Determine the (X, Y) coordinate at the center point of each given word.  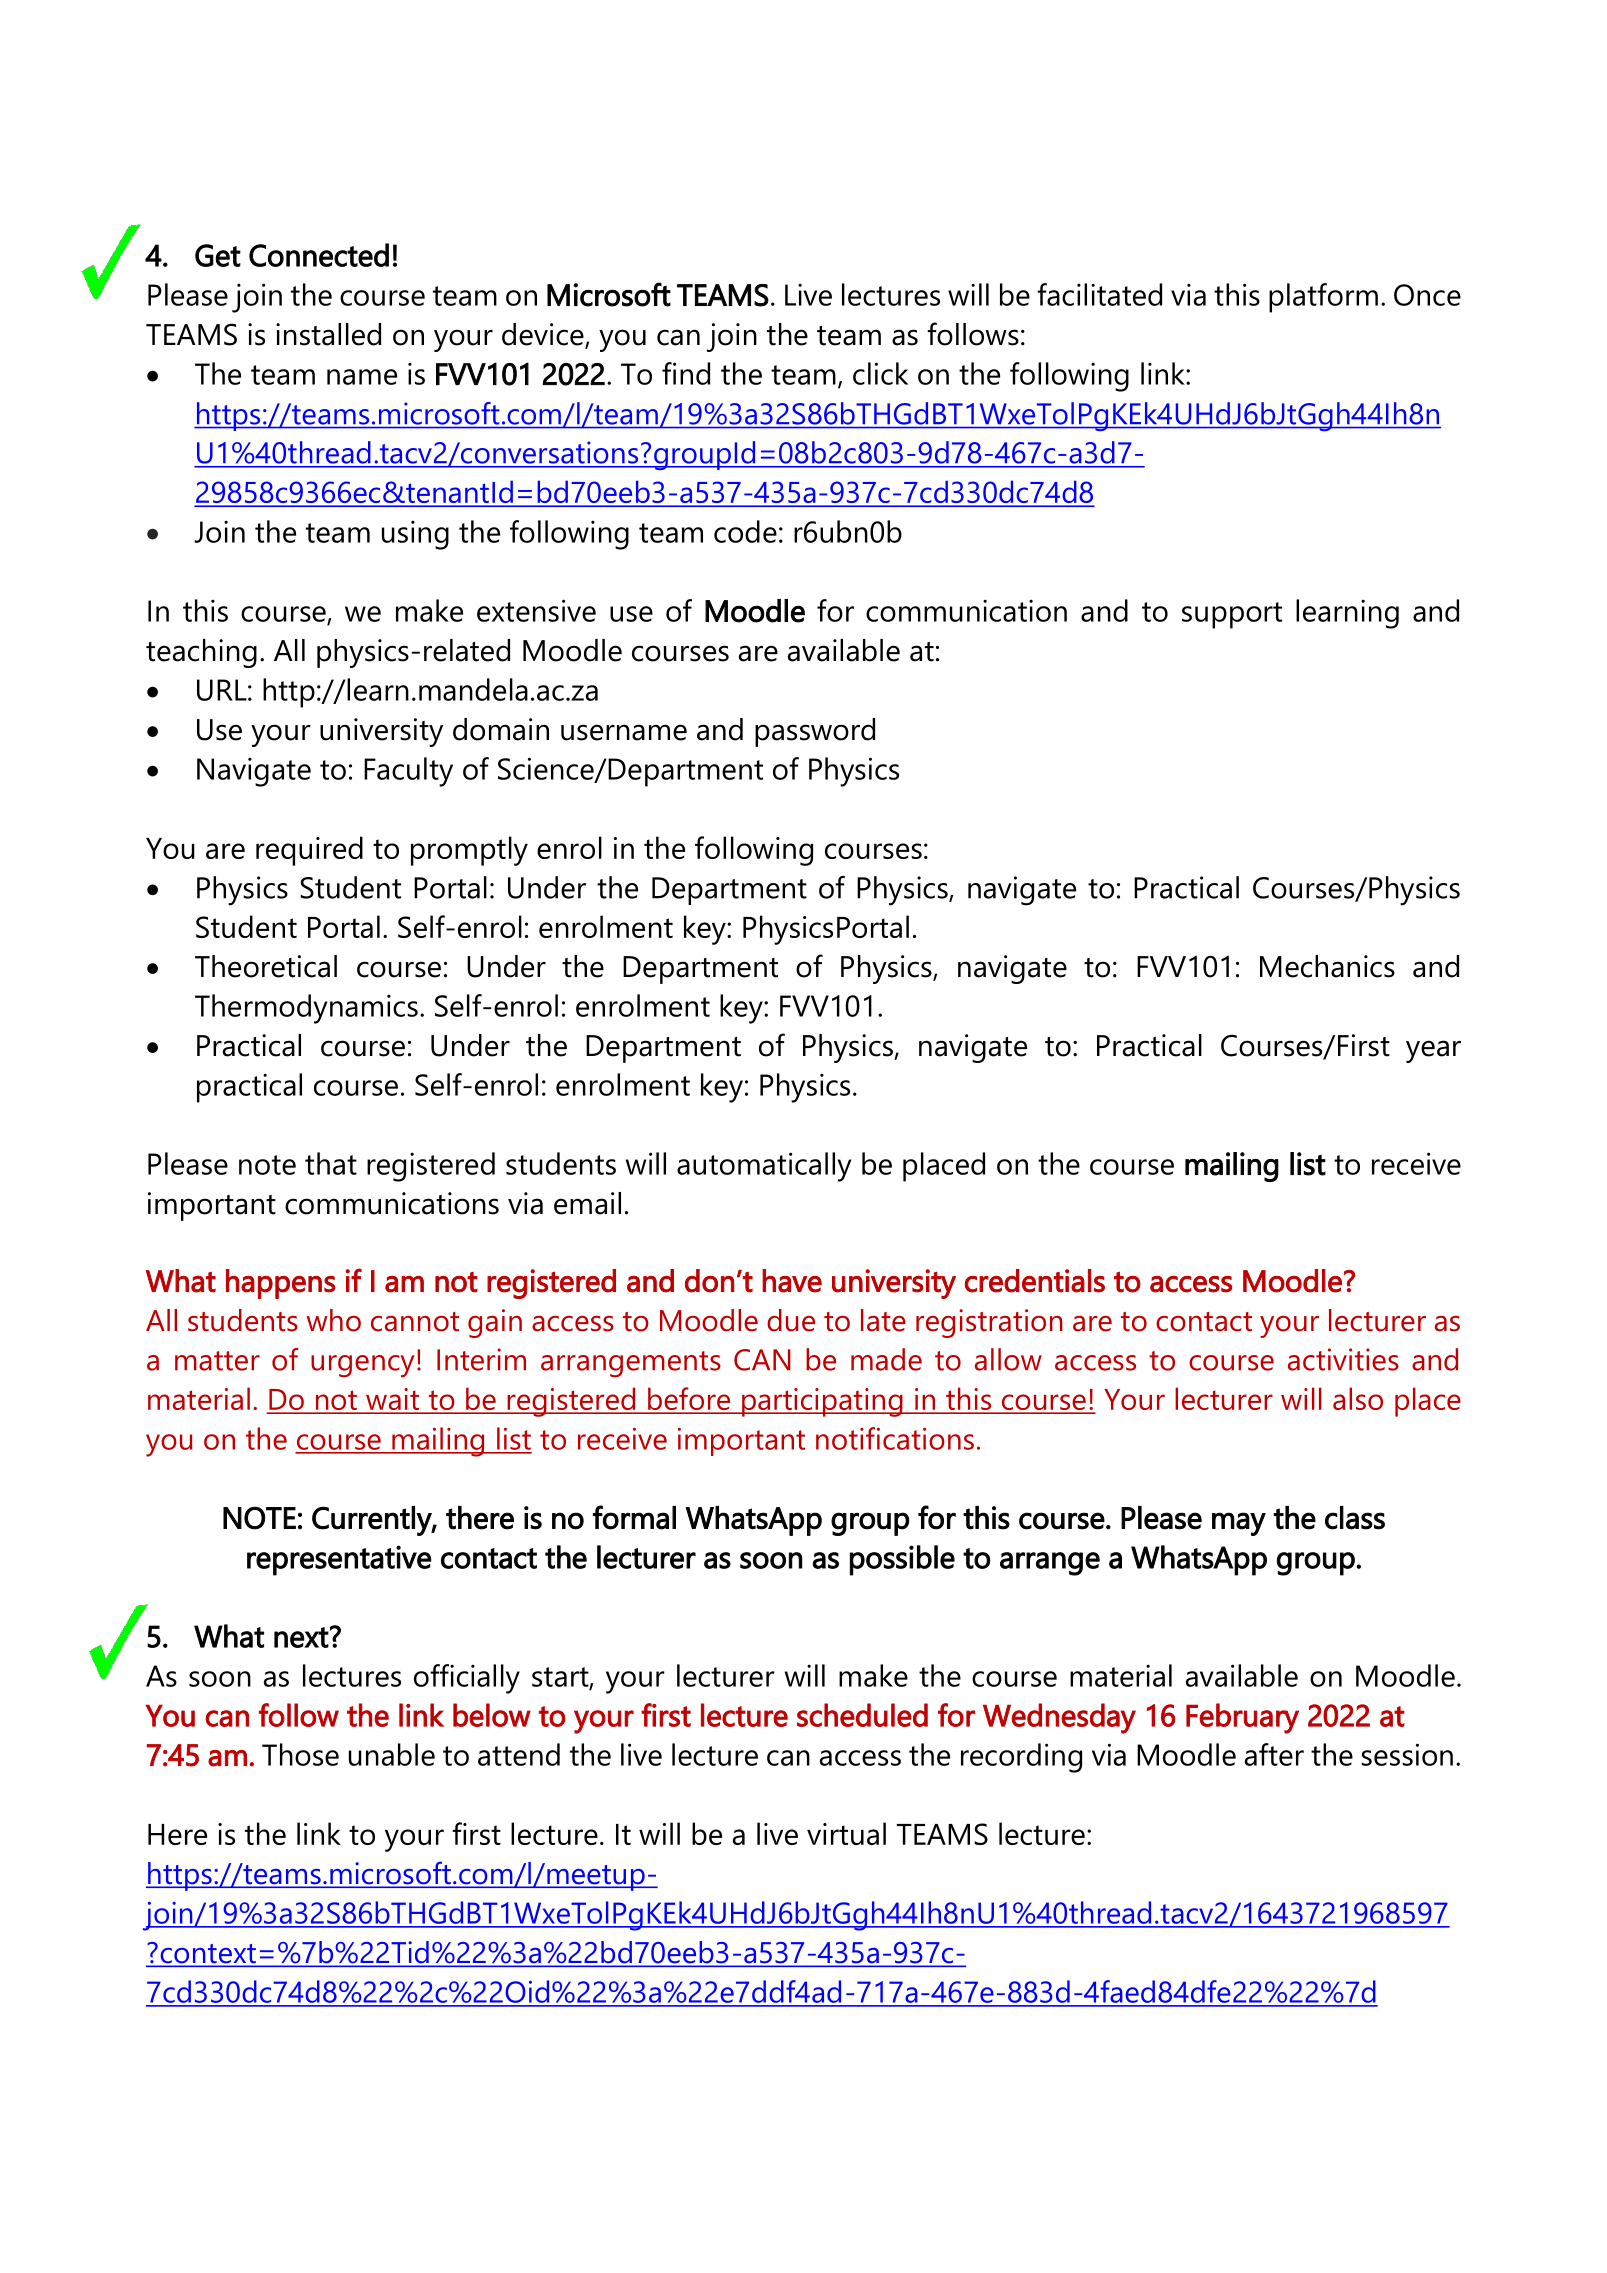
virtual (846, 1833)
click (880, 373)
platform (1323, 298)
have (792, 1281)
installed (328, 334)
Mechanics (1327, 966)
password (815, 732)
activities (1343, 1359)
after (1274, 1754)
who (334, 1320)
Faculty (408, 772)
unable (392, 1754)
